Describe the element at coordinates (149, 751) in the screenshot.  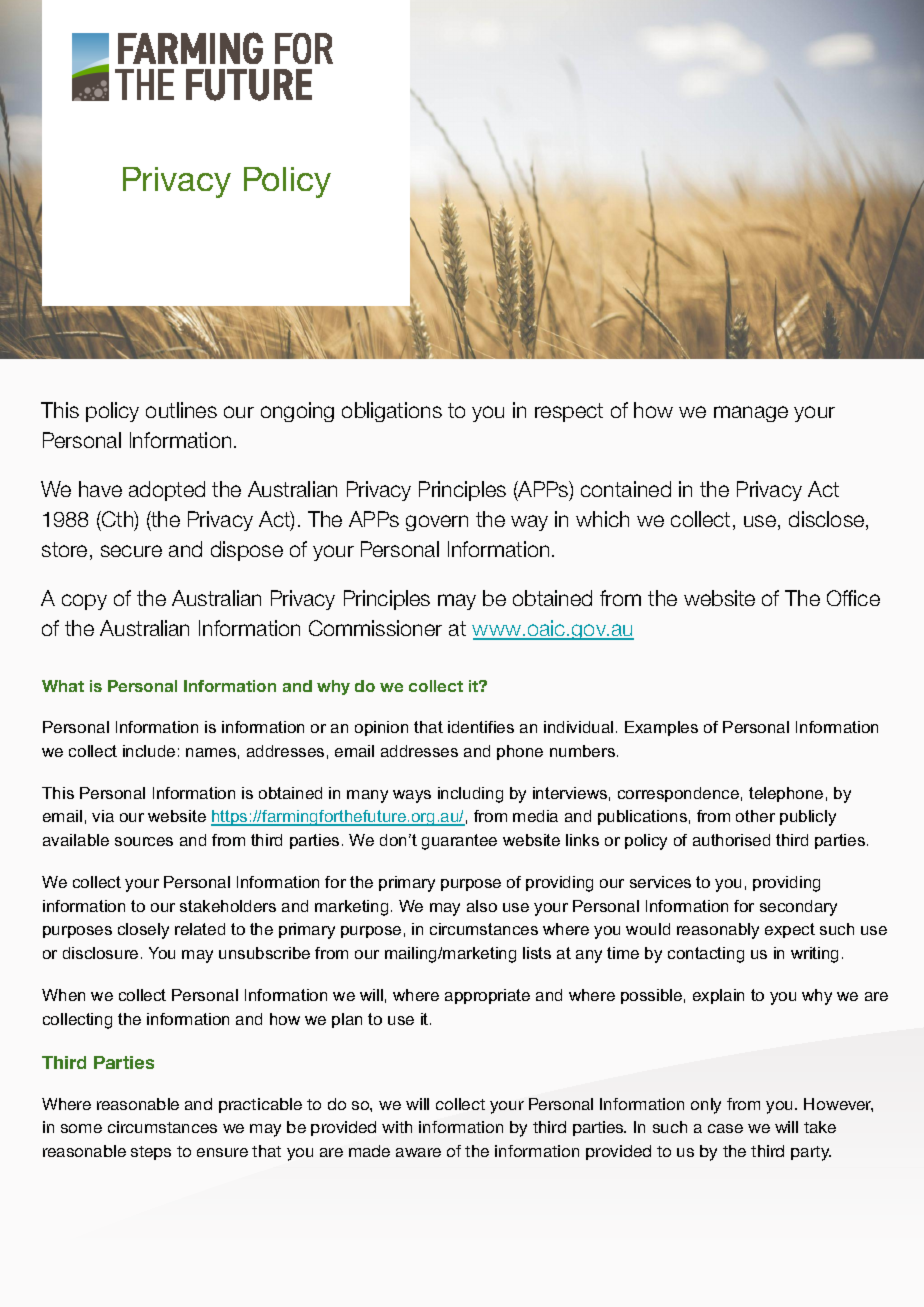
I see `include` at that location.
